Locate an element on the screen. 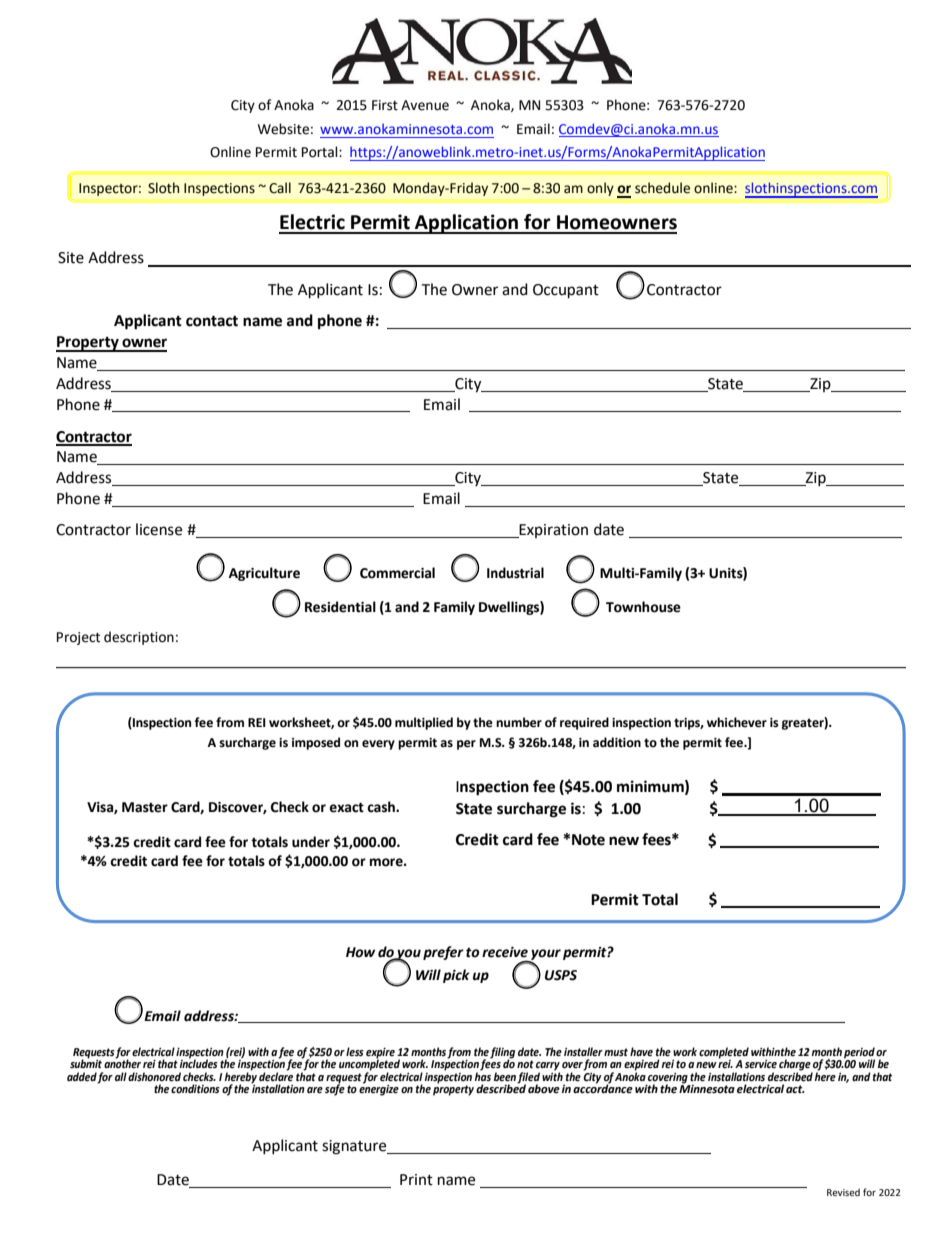 The image size is (952, 1233). conditions is located at coordinates (195, 1089).
